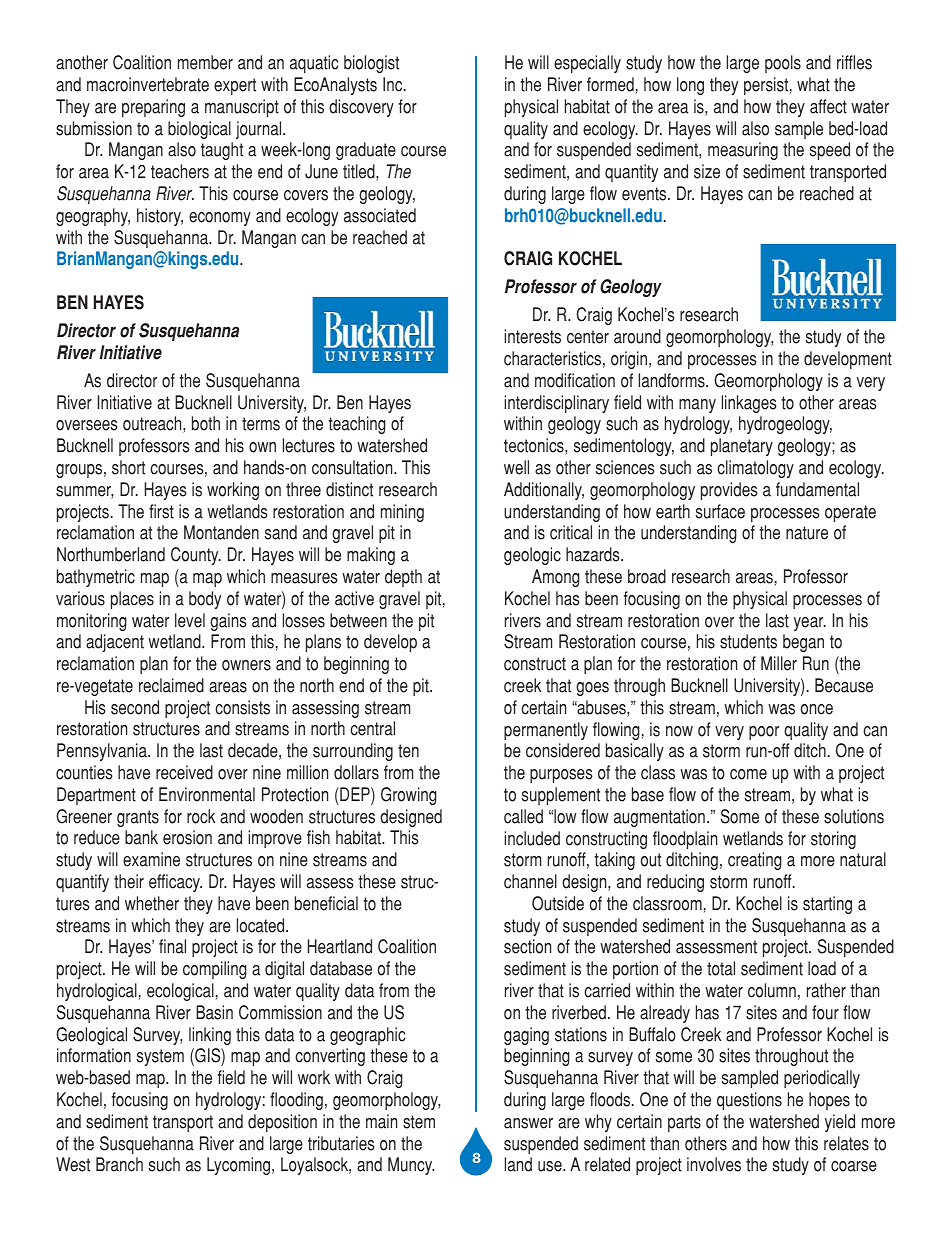 Image resolution: width=952 pixels, height=1233 pixels. Describe the element at coordinates (530, 881) in the screenshot. I see `channel` at that location.
